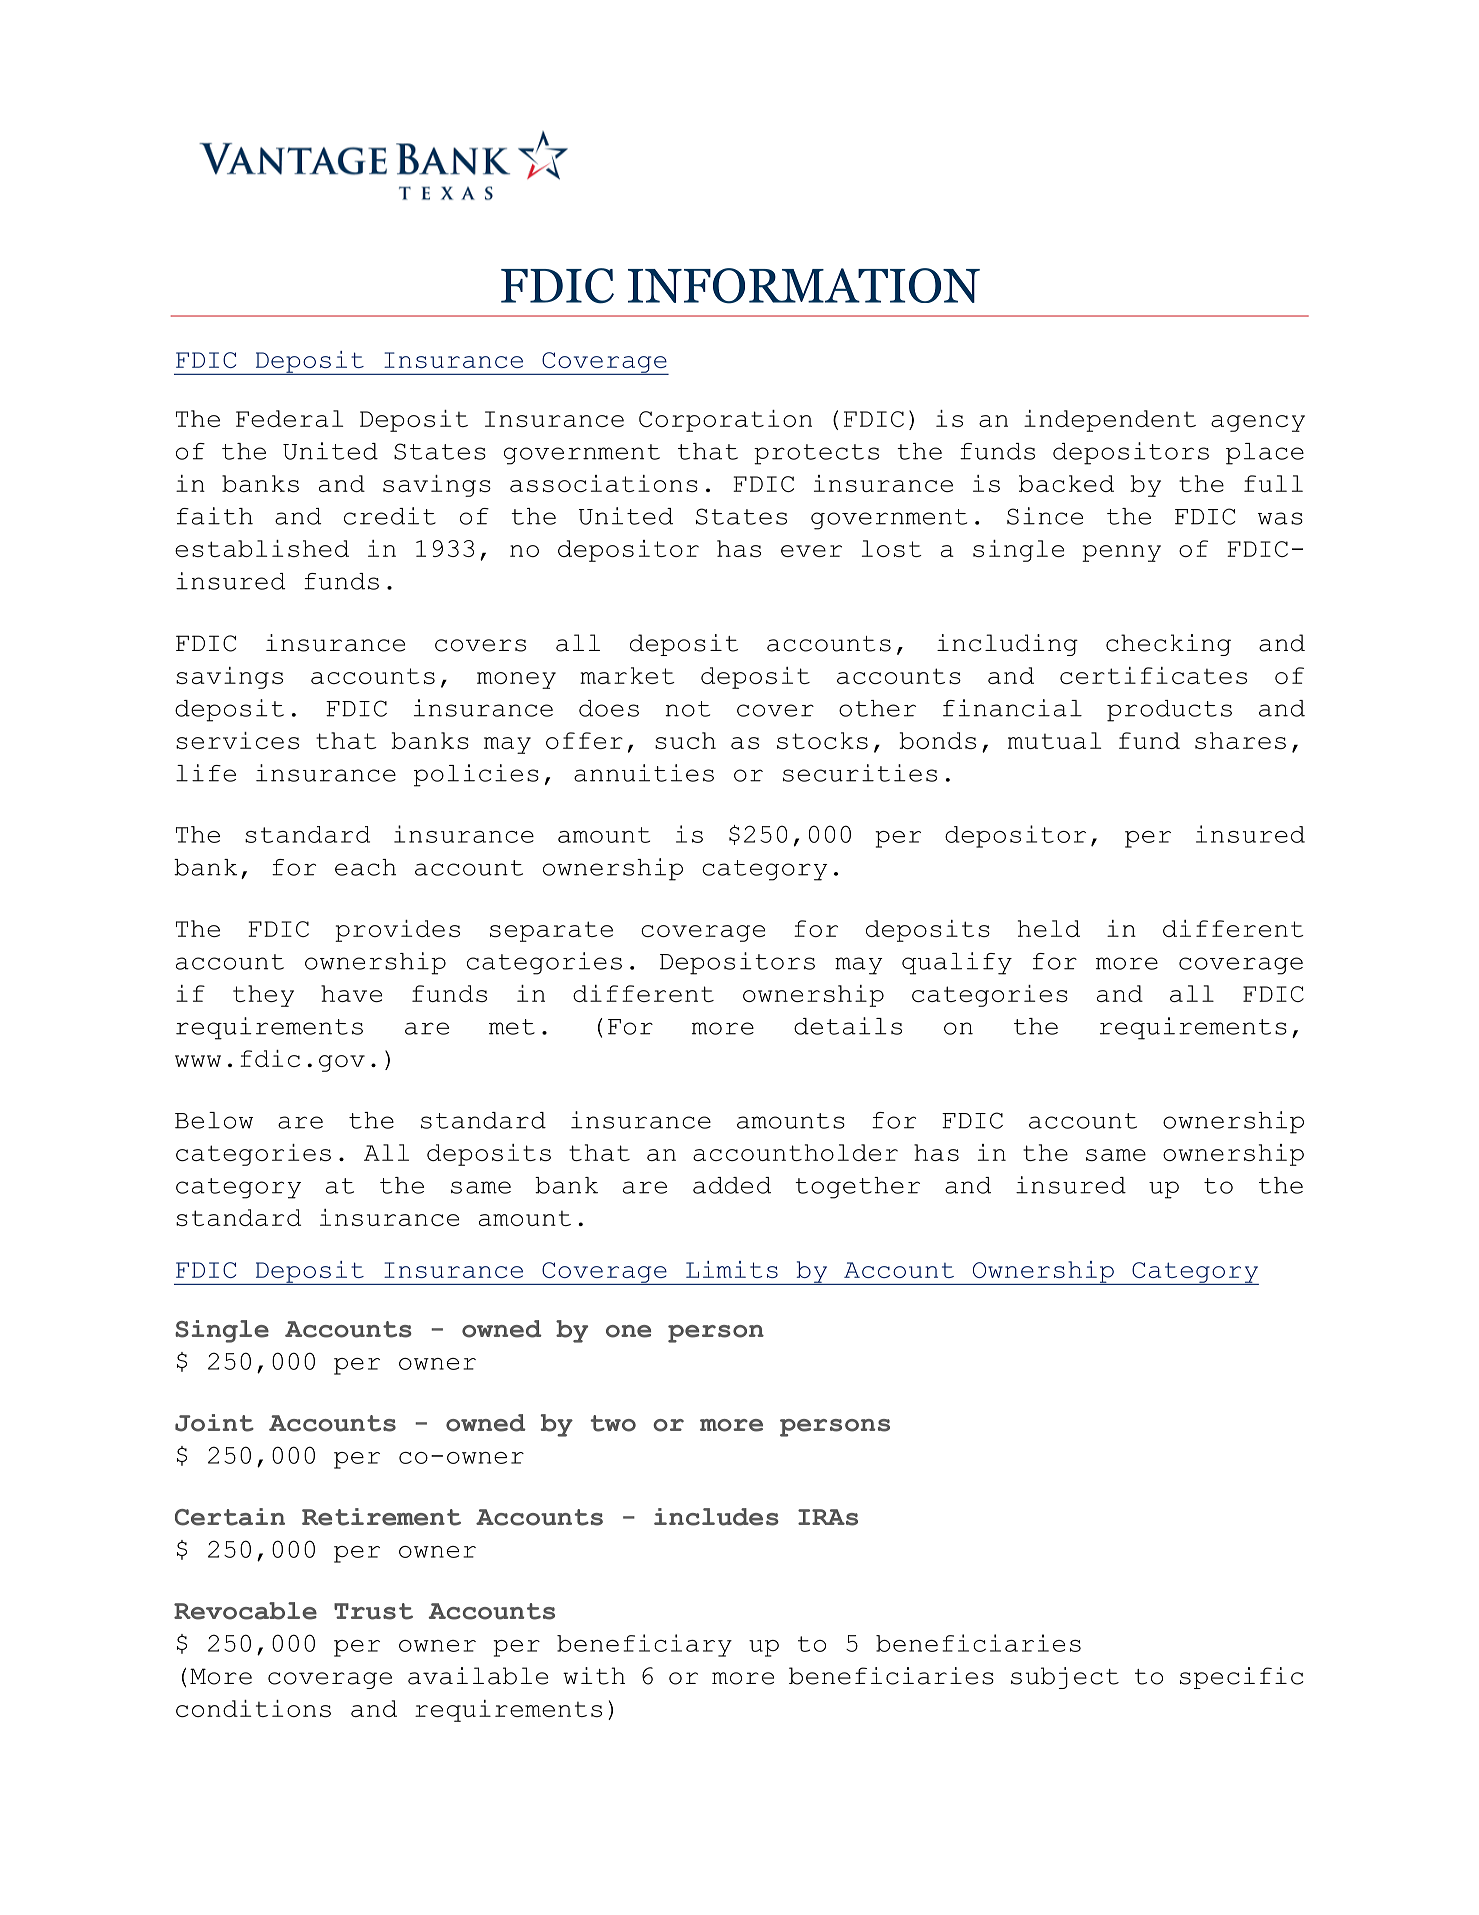 The width and height of the document is (1479, 1915). I want to click on held, so click(1049, 928).
